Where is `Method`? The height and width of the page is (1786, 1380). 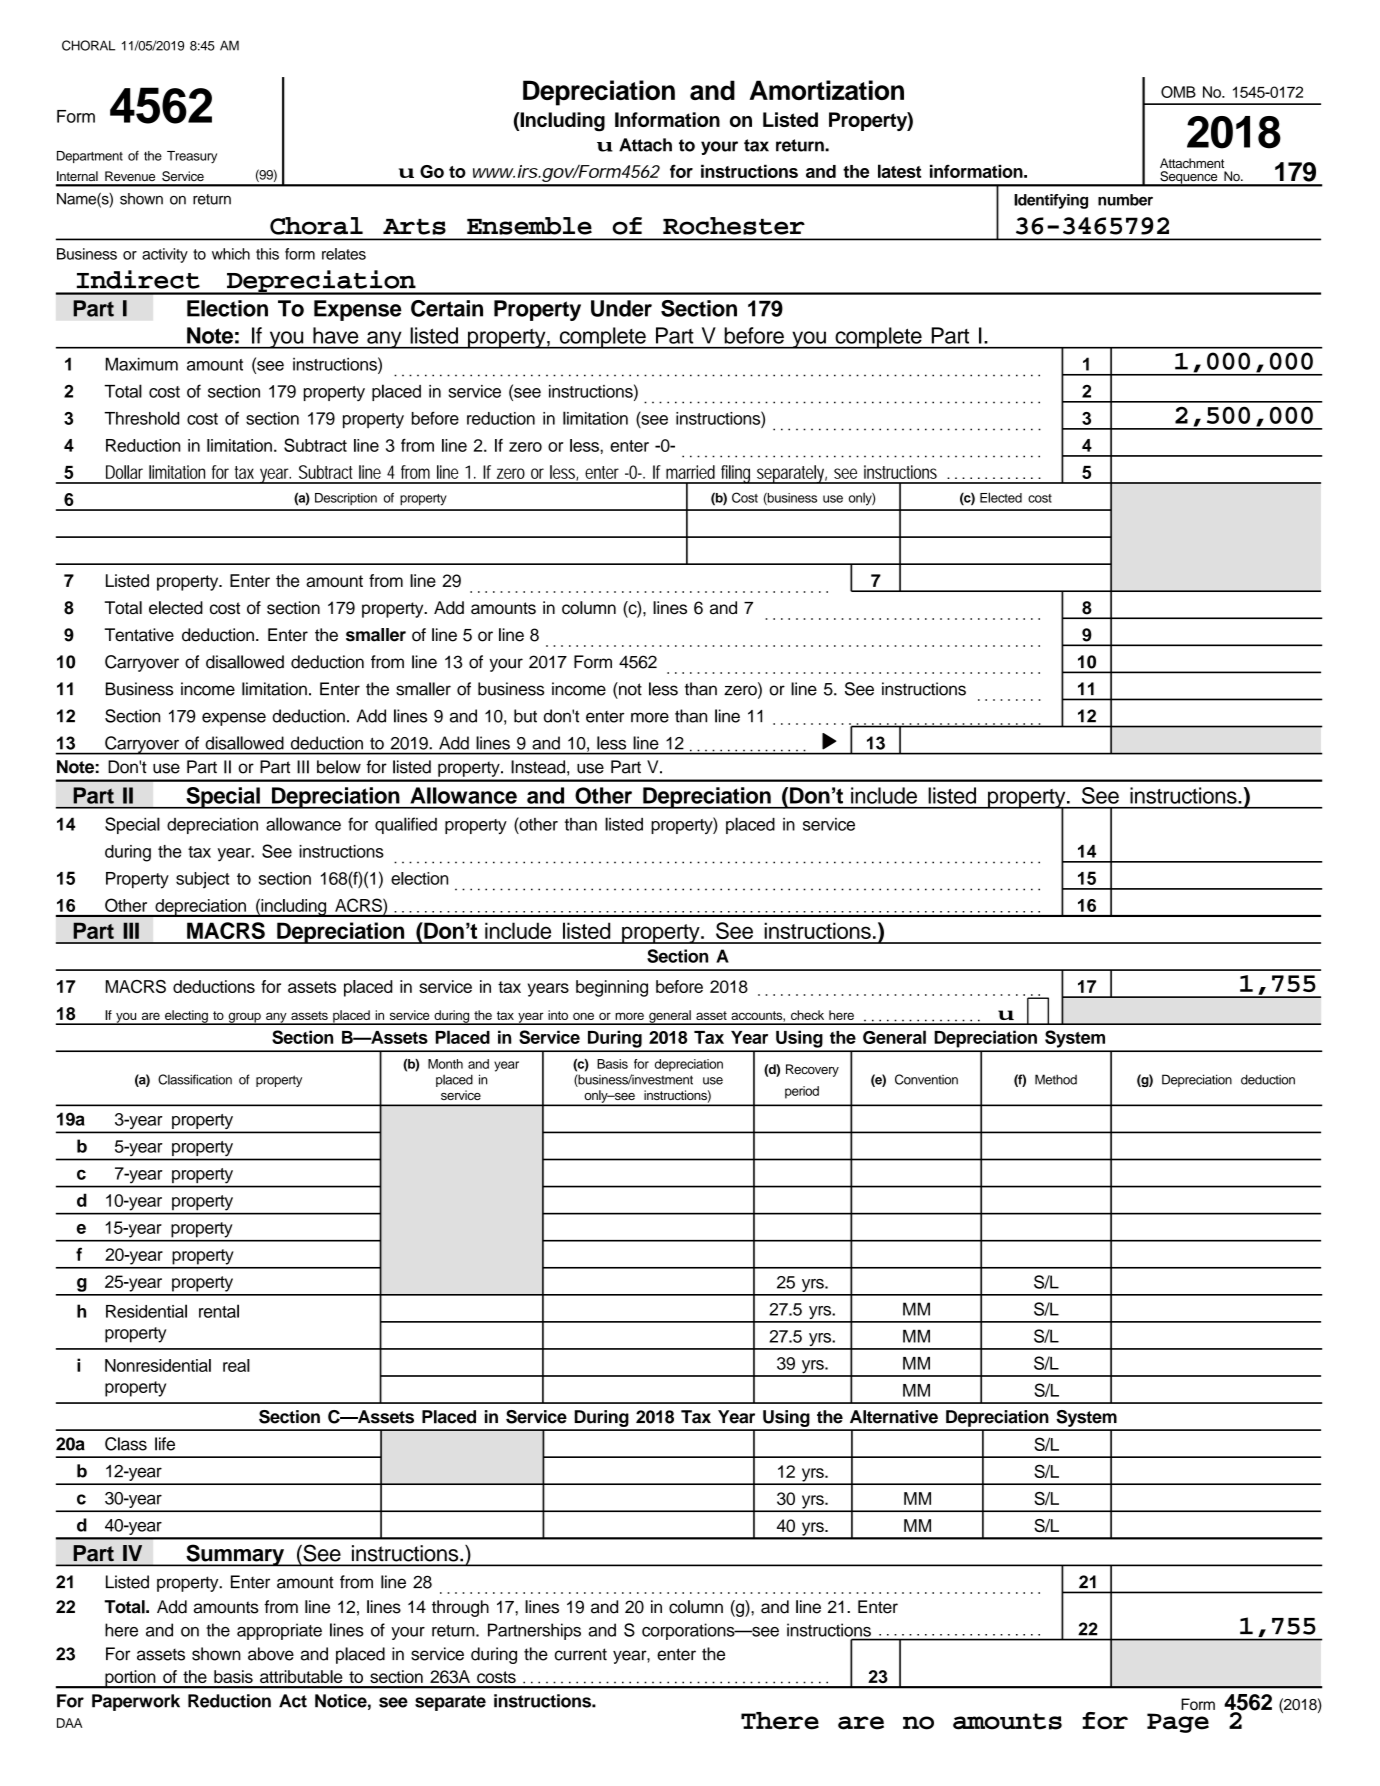 Method is located at coordinates (1056, 1079).
